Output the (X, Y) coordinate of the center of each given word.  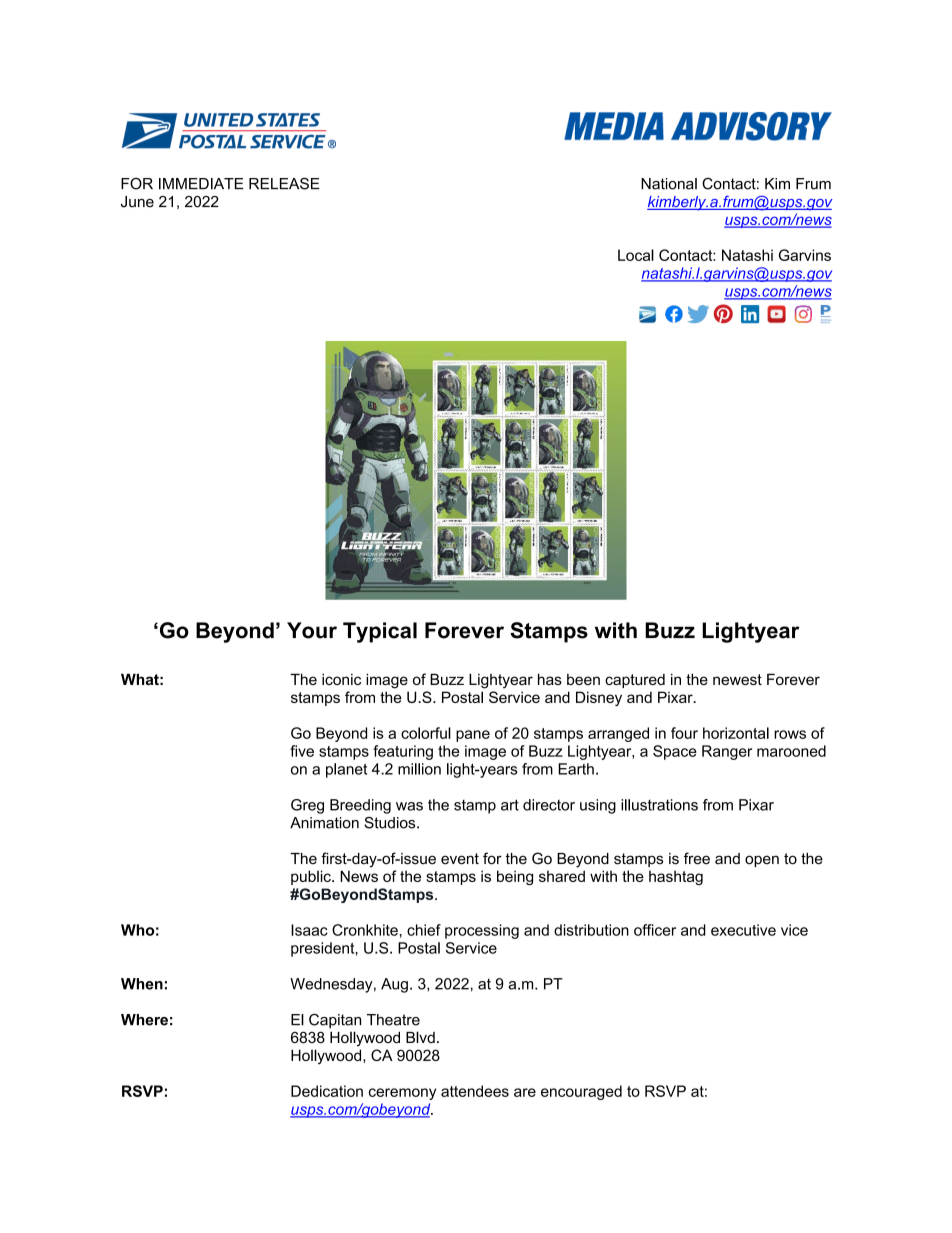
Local (636, 255)
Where (144, 1020)
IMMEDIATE (201, 184)
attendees (475, 1091)
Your (312, 630)
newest (737, 679)
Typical (380, 632)
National (669, 184)
